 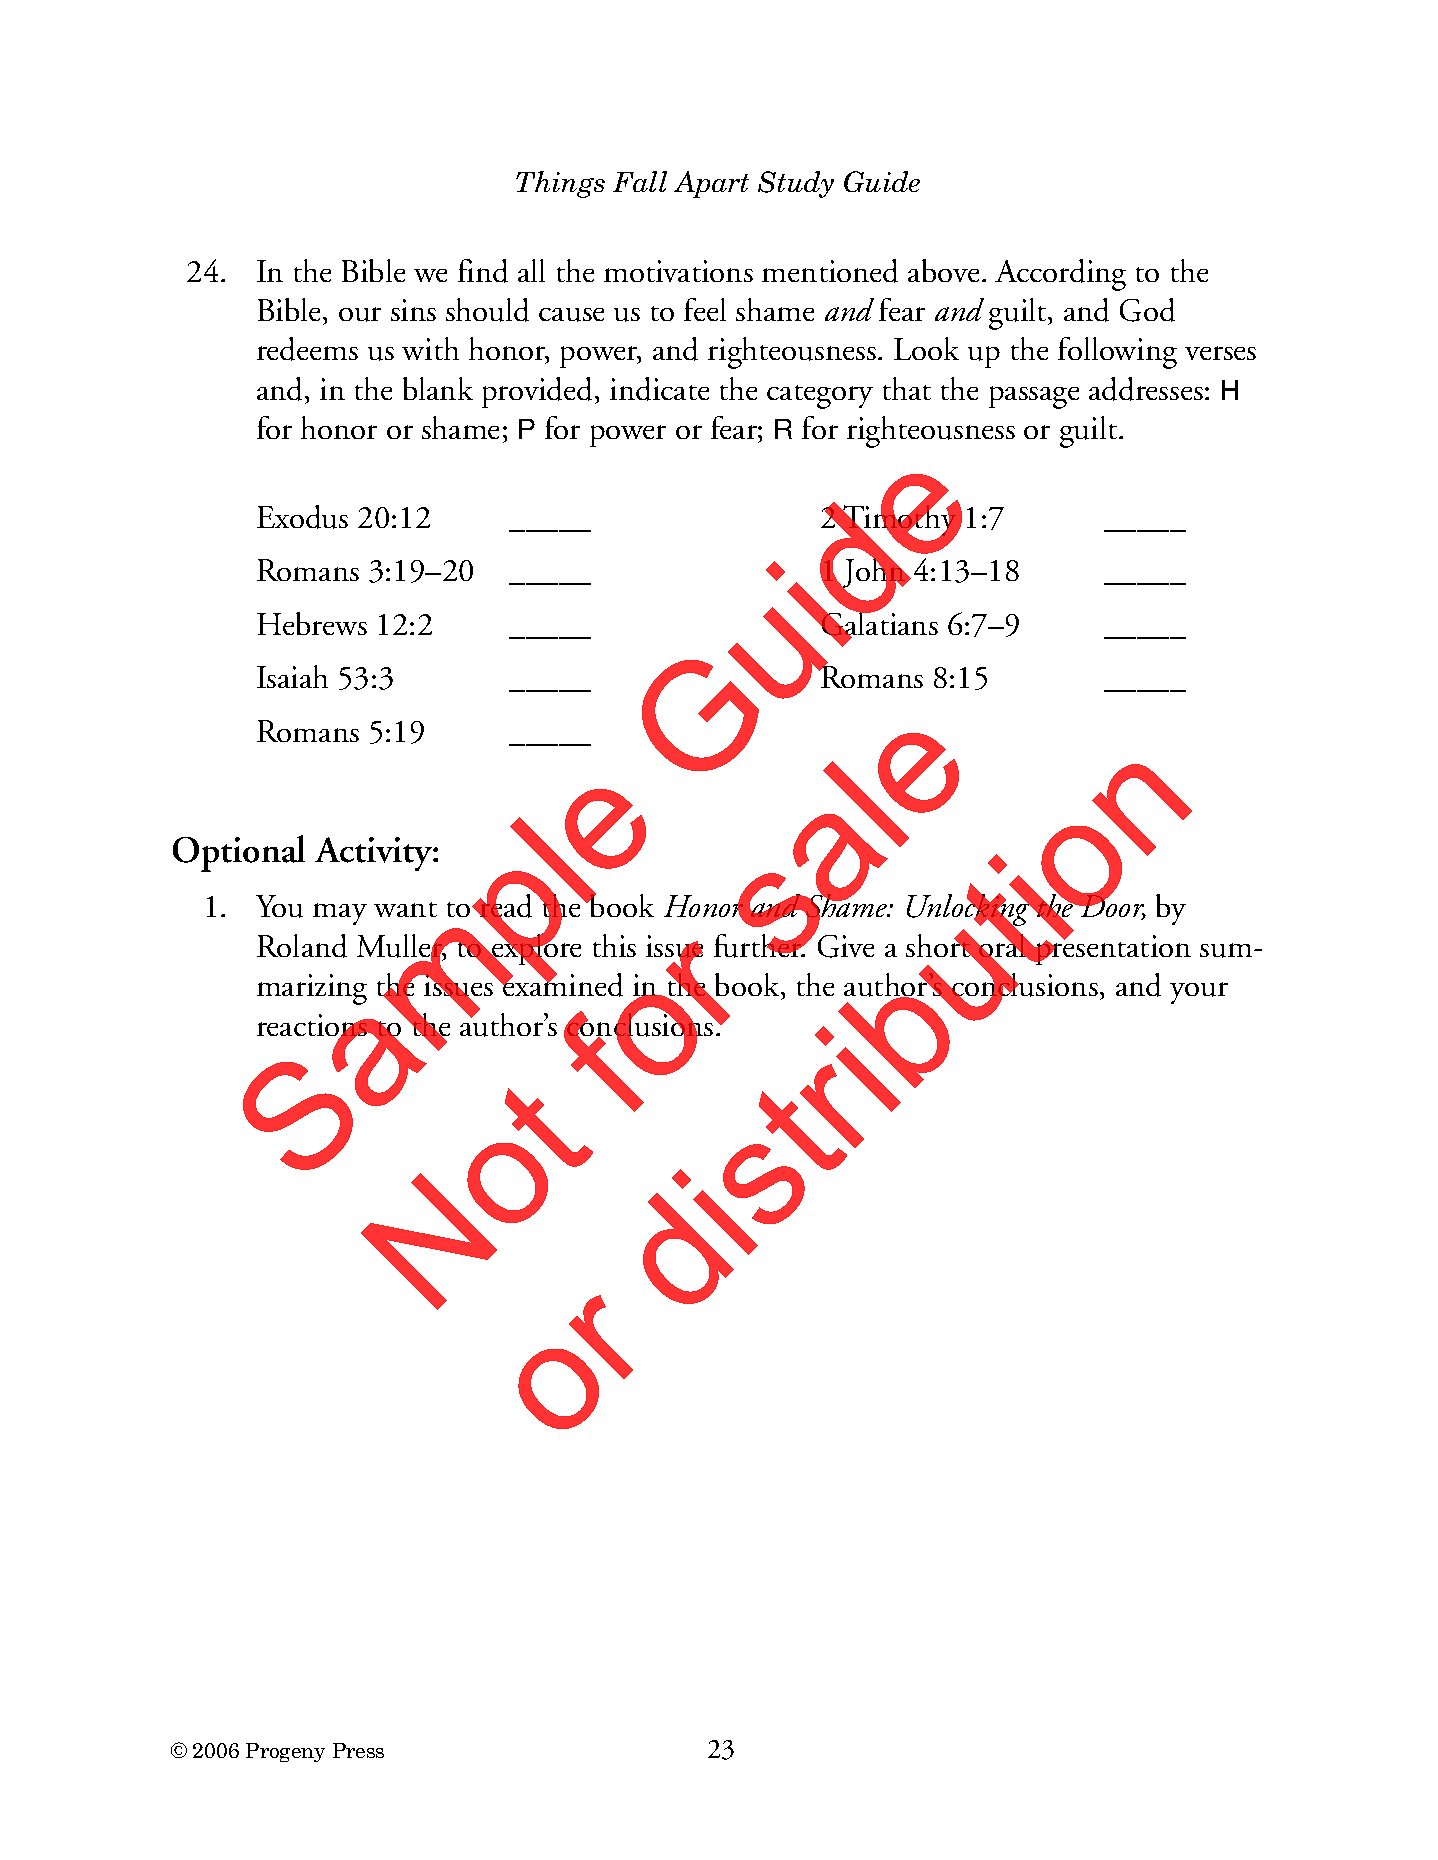 I want to click on Press, so click(x=358, y=1750).
